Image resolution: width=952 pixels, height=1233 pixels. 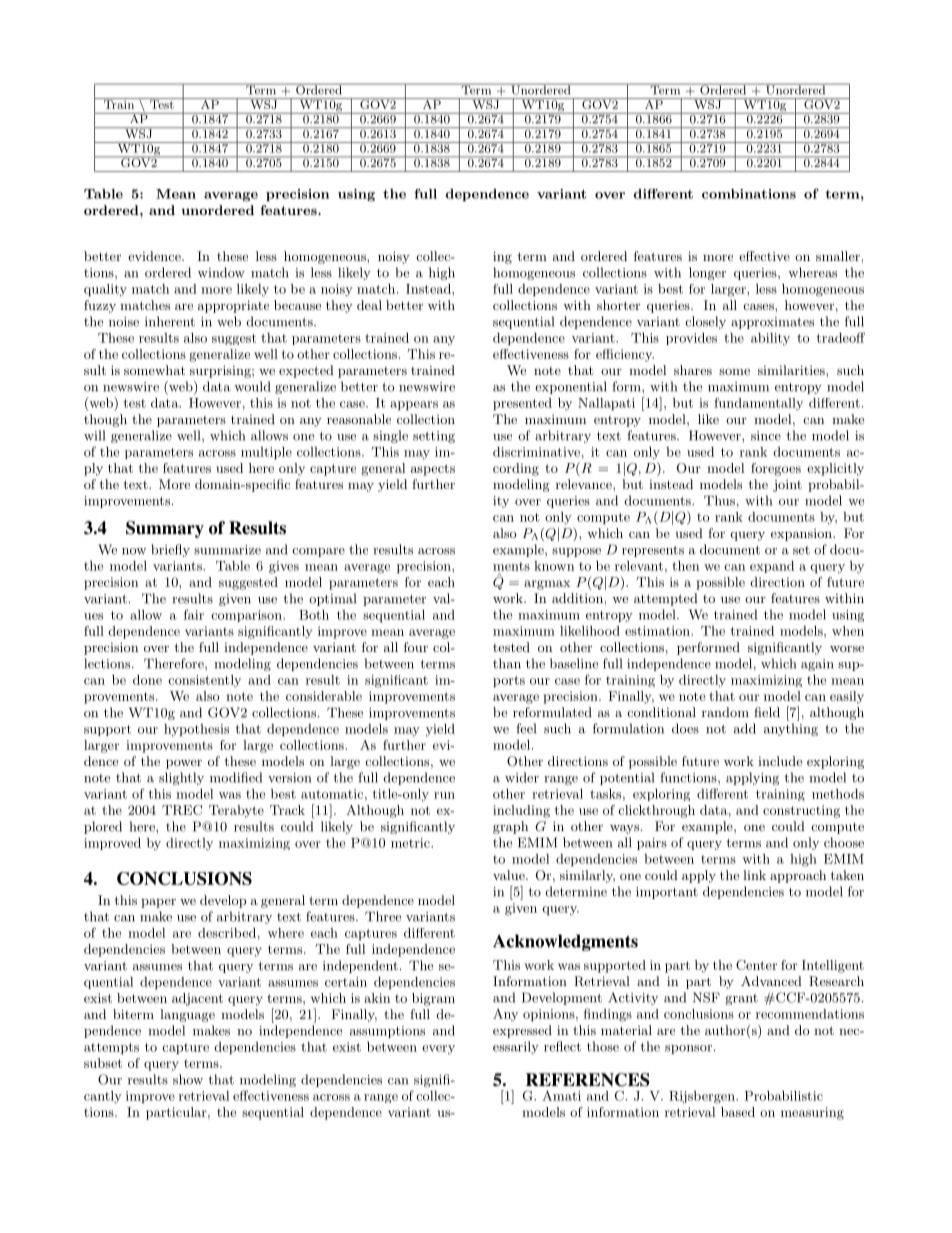 What do you see at coordinates (772, 323) in the document?
I see `approximates` at bounding box center [772, 323].
